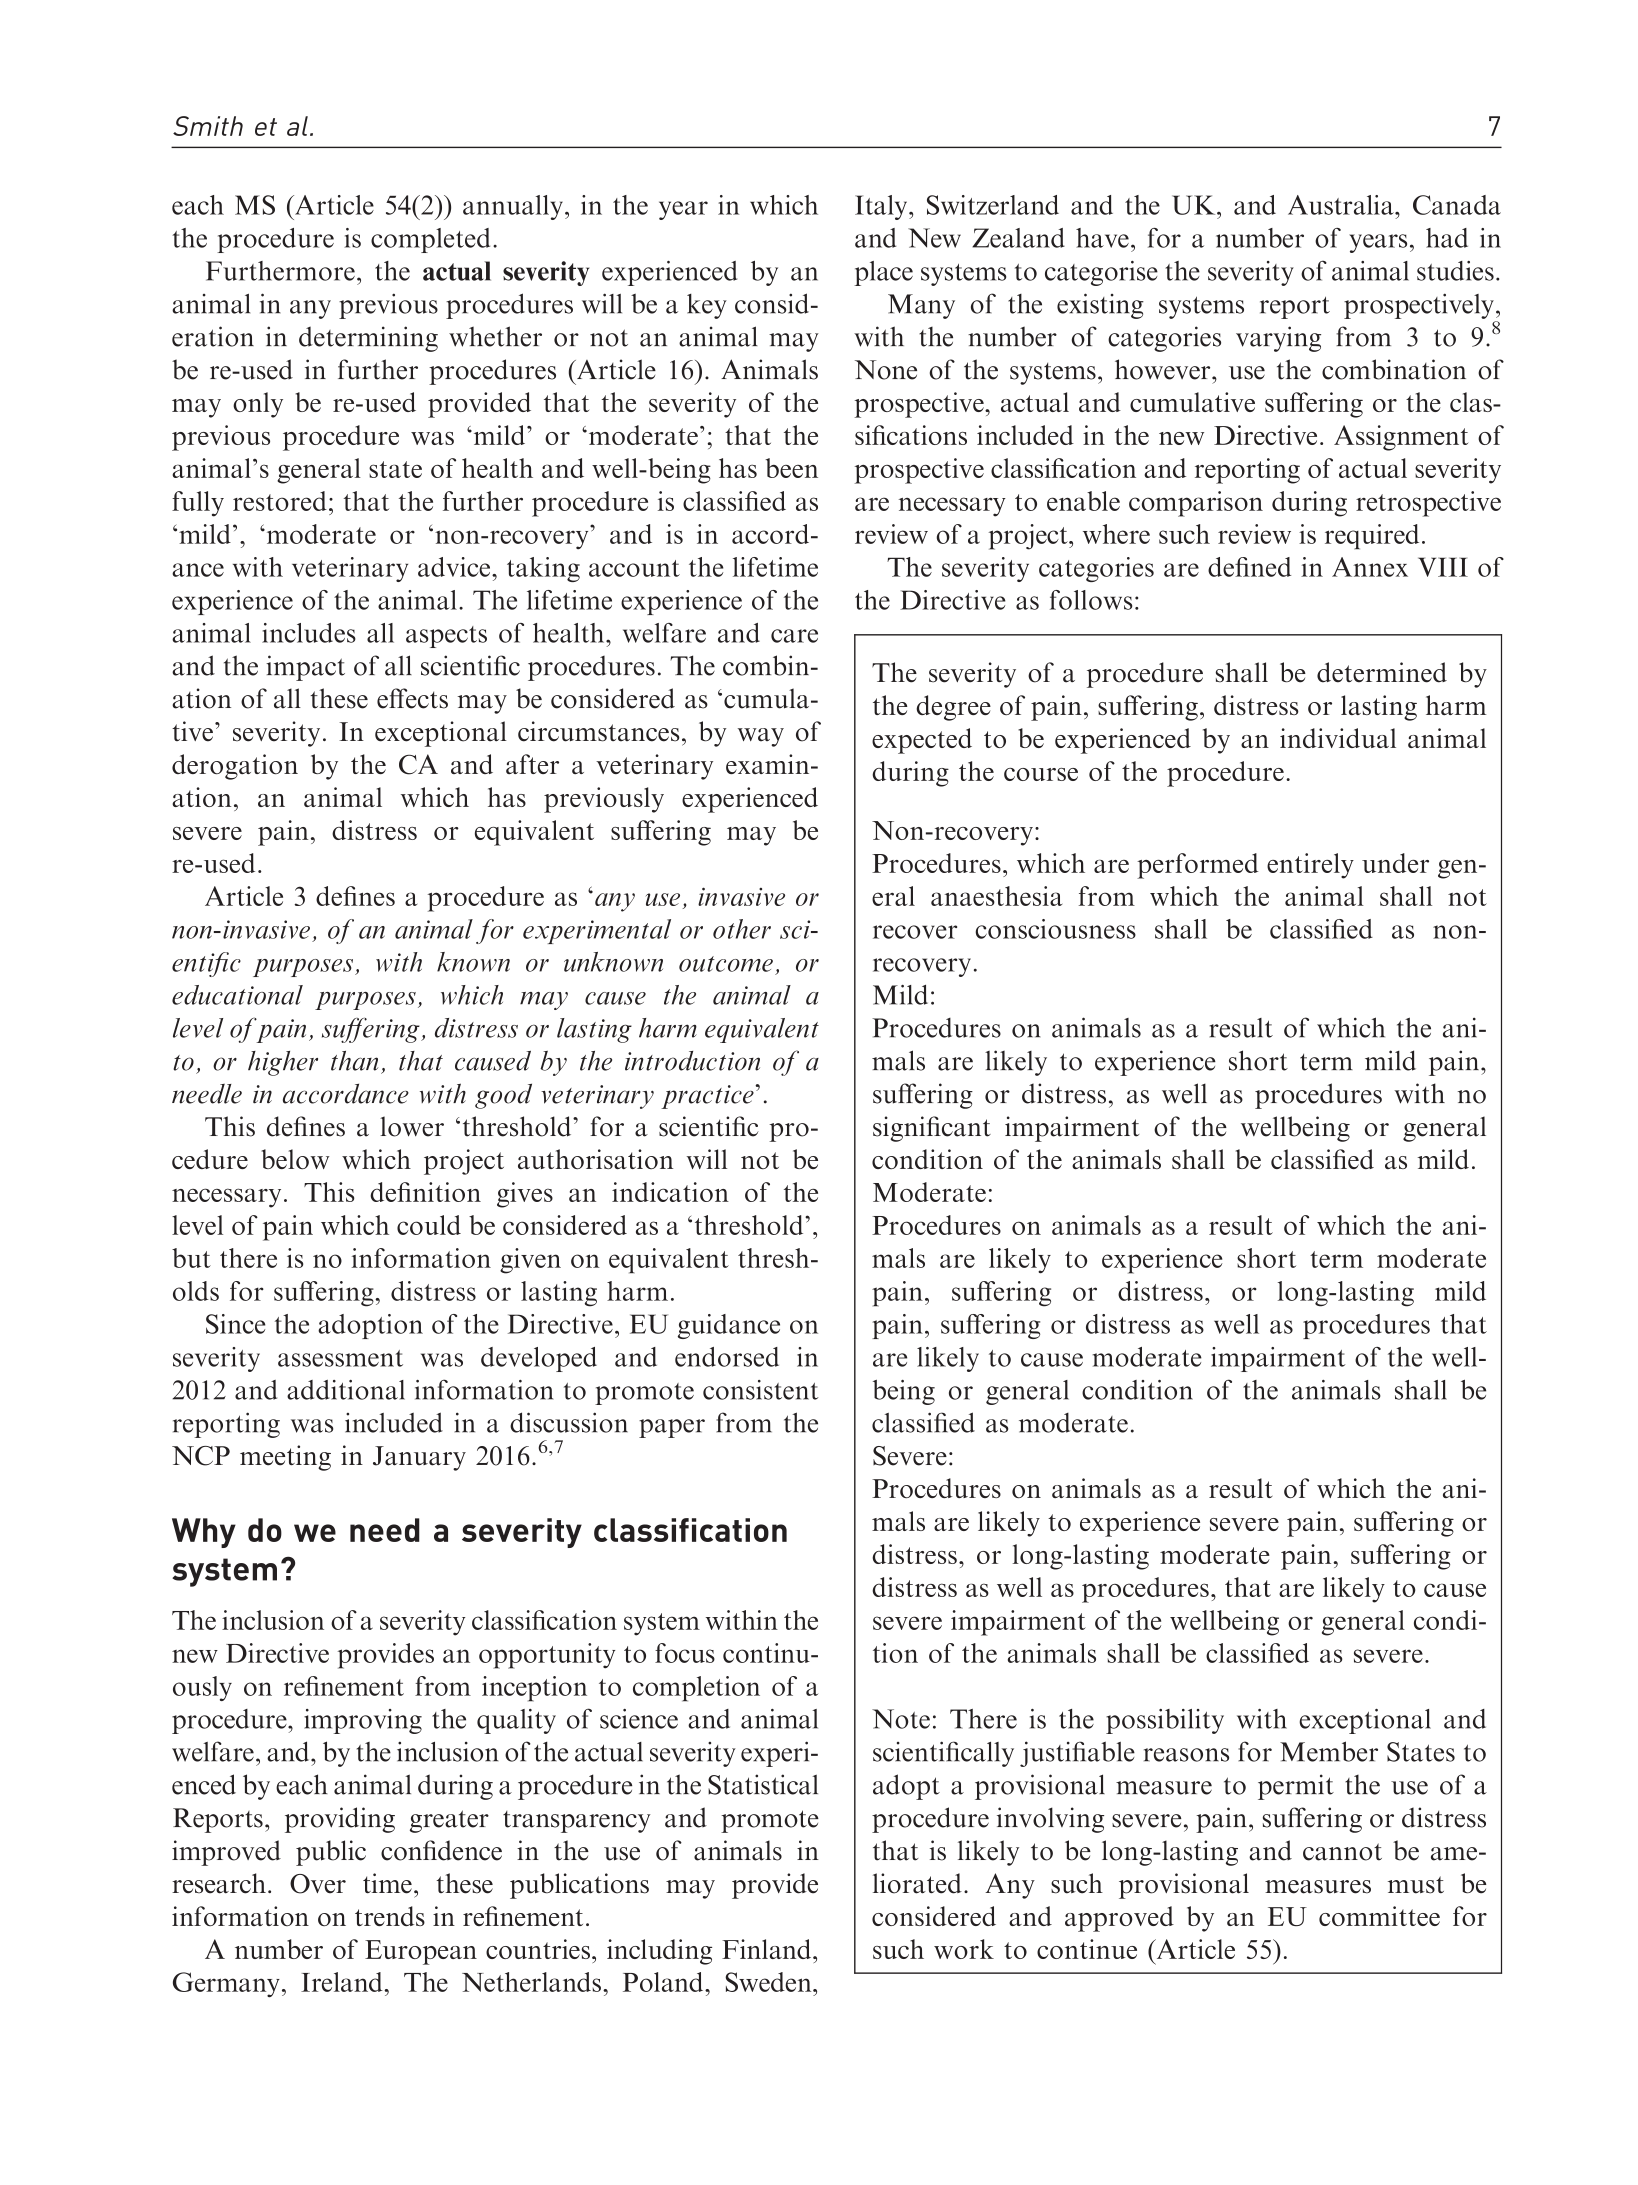  What do you see at coordinates (354, 1061) in the document?
I see `than` at bounding box center [354, 1061].
